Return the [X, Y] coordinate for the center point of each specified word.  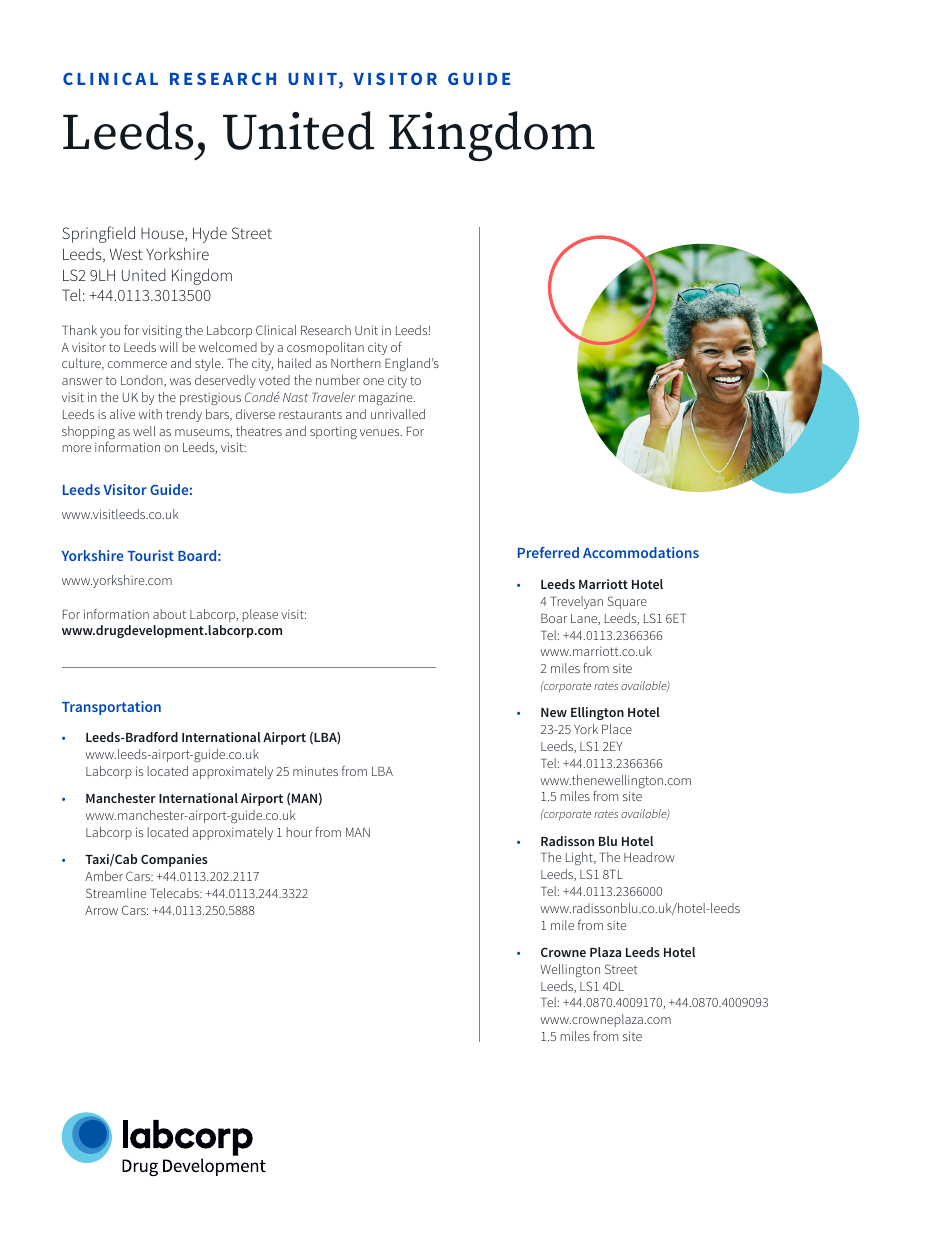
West [126, 254]
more [76, 448]
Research [326, 330]
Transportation [111, 708]
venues [381, 432]
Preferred [548, 552]
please [260, 615]
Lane [585, 619]
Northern [356, 363]
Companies [174, 860]
